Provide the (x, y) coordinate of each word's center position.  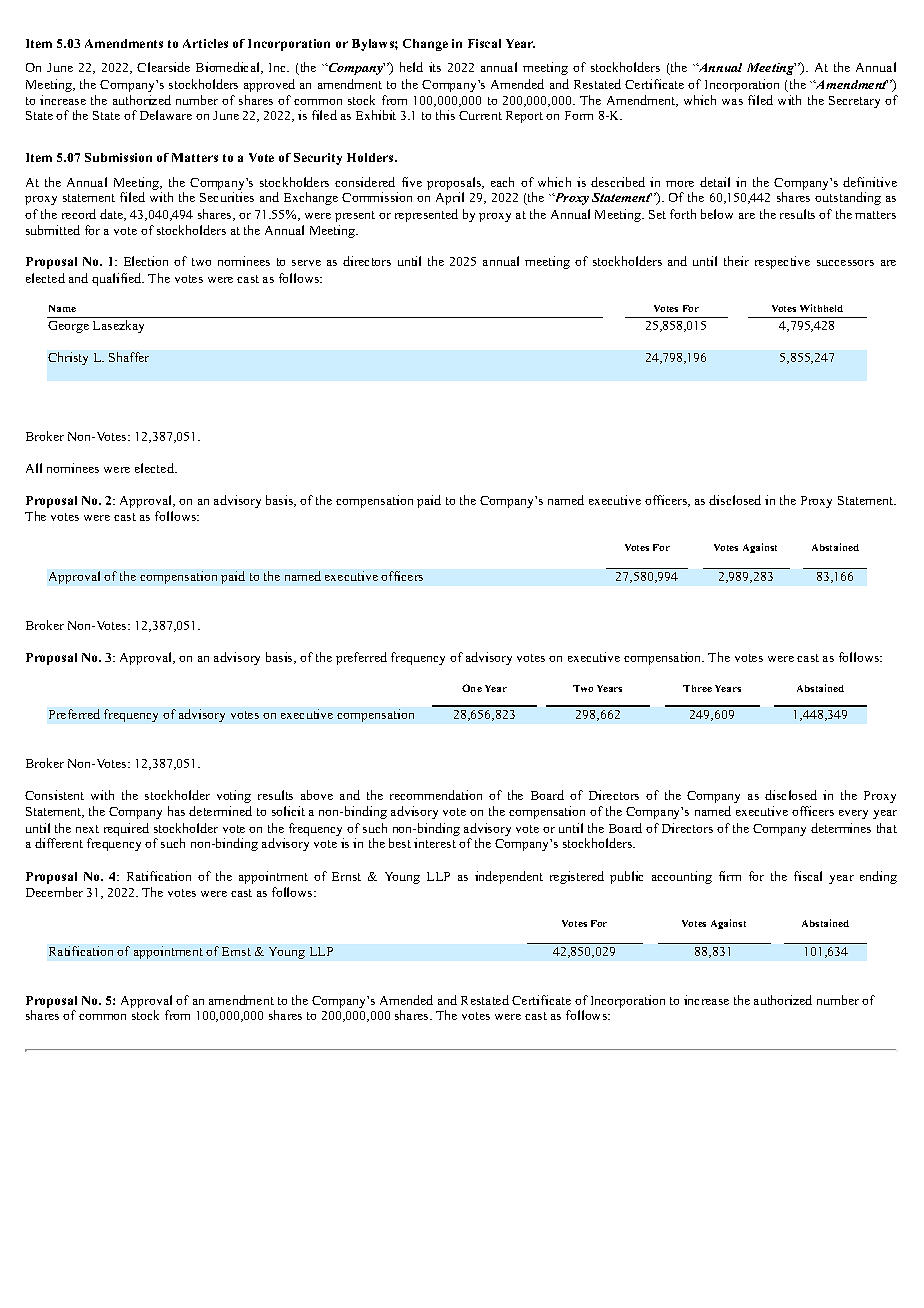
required (126, 829)
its (435, 67)
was (732, 102)
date (113, 215)
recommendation (436, 795)
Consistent (54, 795)
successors (845, 263)
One (472, 688)
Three (697, 688)
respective (782, 262)
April (450, 198)
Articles (205, 43)
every (853, 814)
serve (306, 263)
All (34, 468)
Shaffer (129, 357)
